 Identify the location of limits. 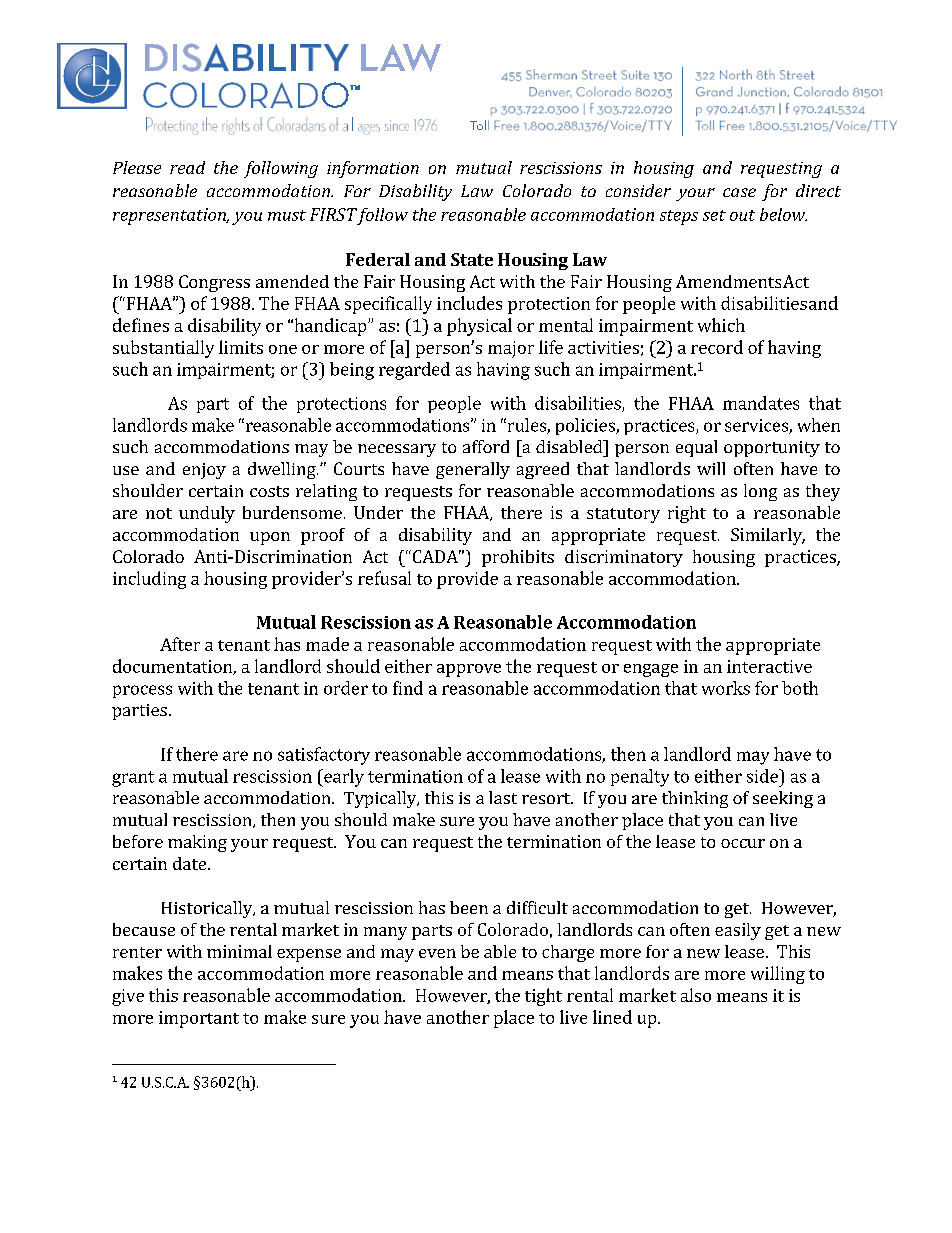
(241, 347).
